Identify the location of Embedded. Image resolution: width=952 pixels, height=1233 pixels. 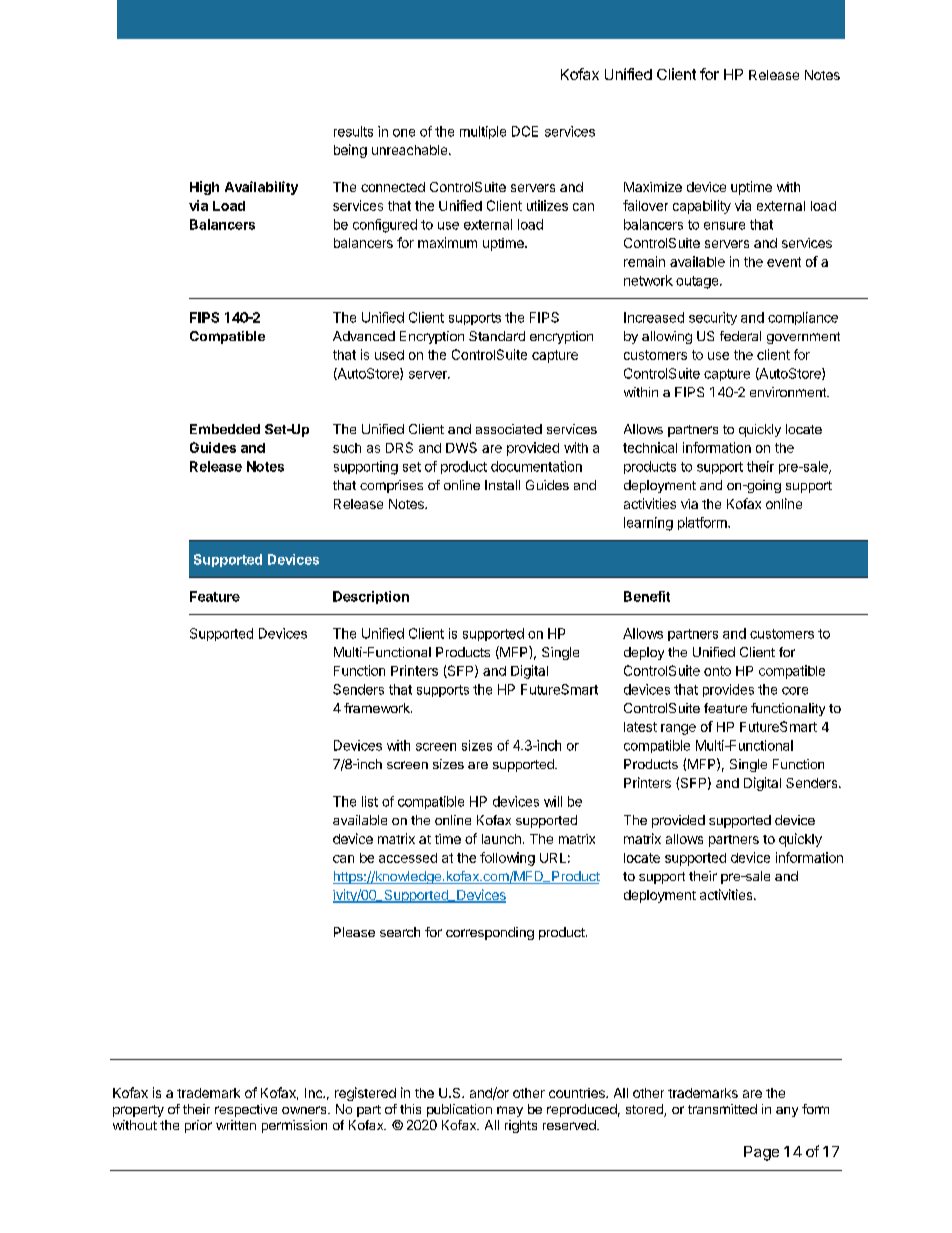
(225, 429).
